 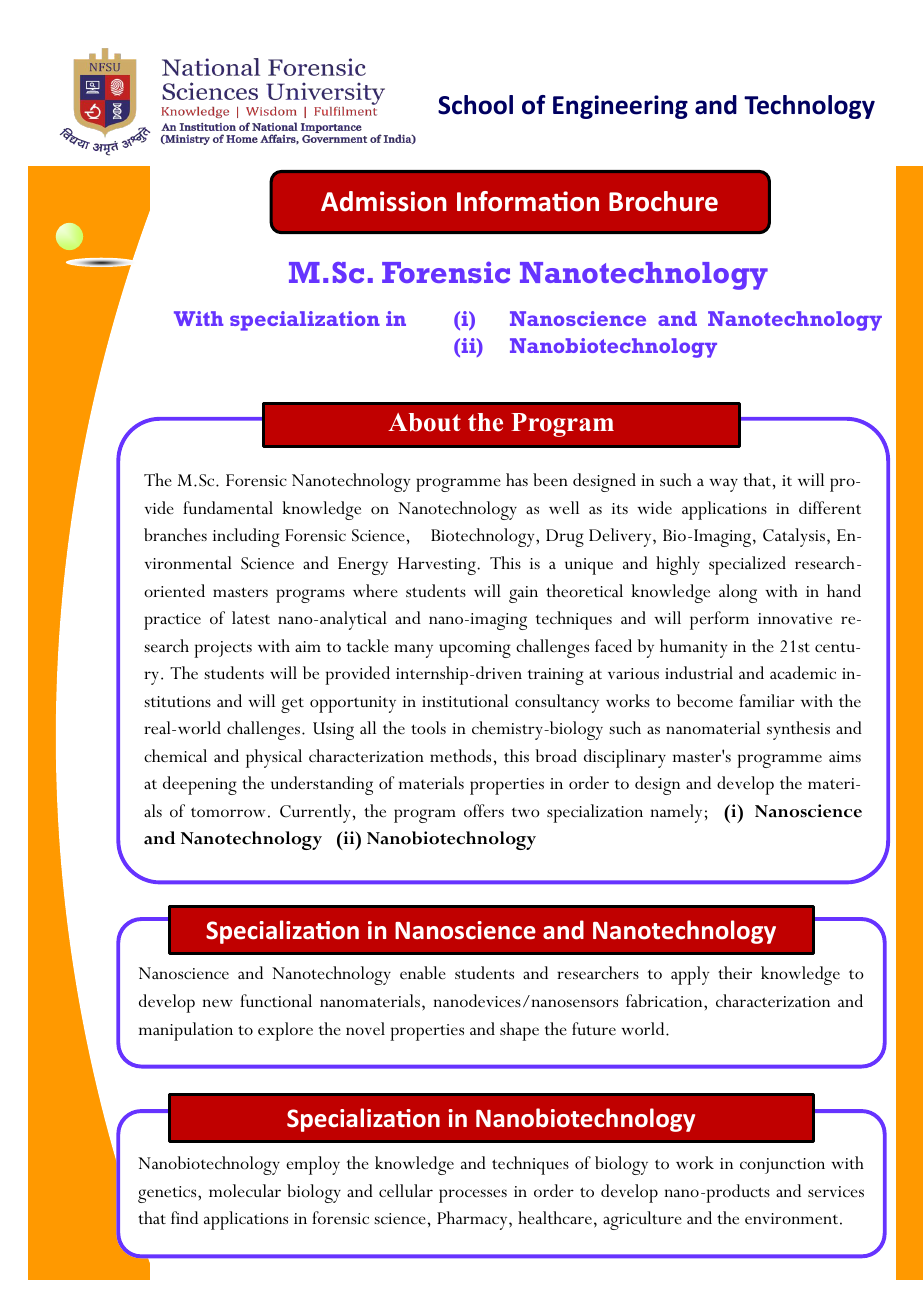 What do you see at coordinates (620, 107) in the screenshot?
I see `Engineering` at bounding box center [620, 107].
